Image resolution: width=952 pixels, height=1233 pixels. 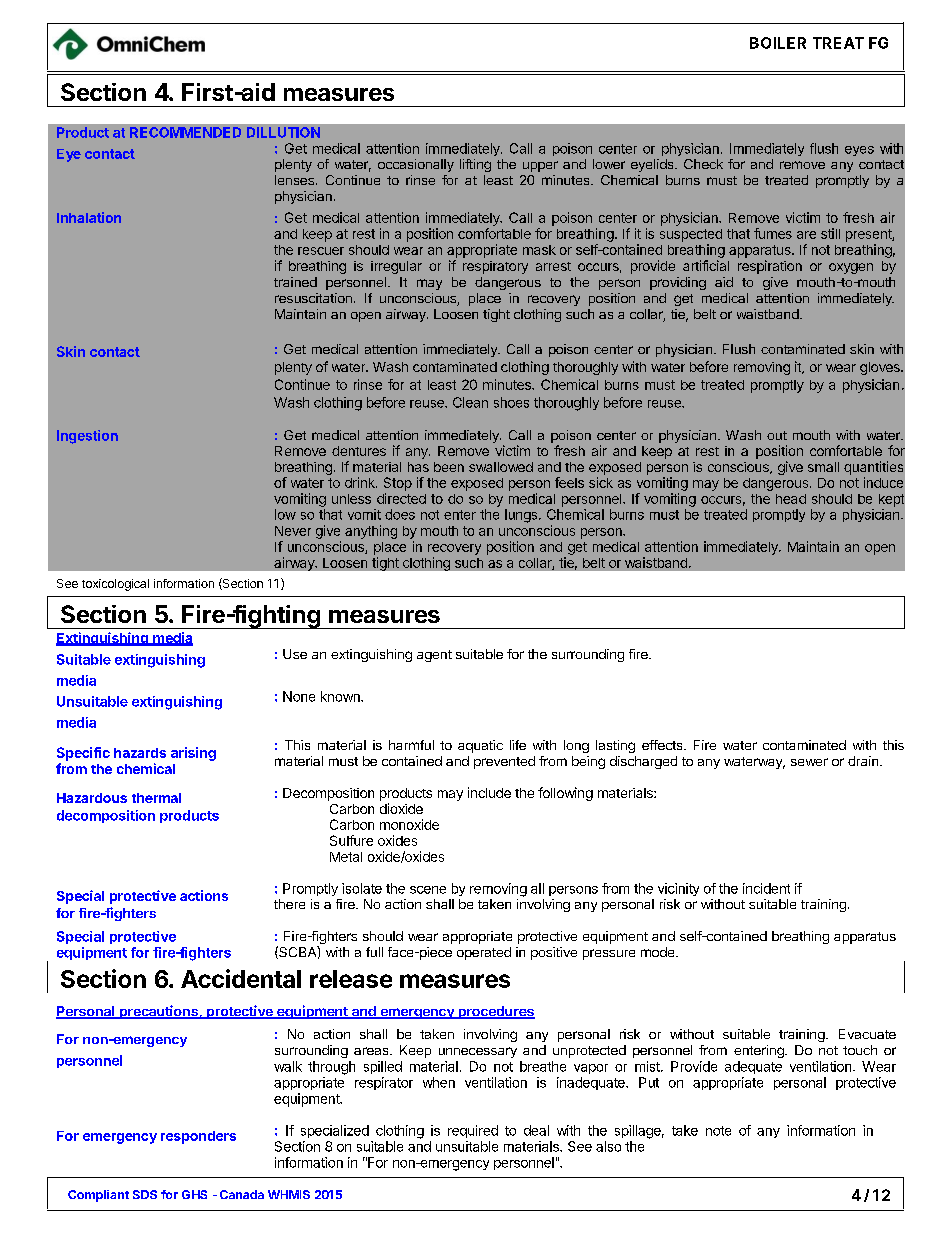 I want to click on responders, so click(x=198, y=1137).
